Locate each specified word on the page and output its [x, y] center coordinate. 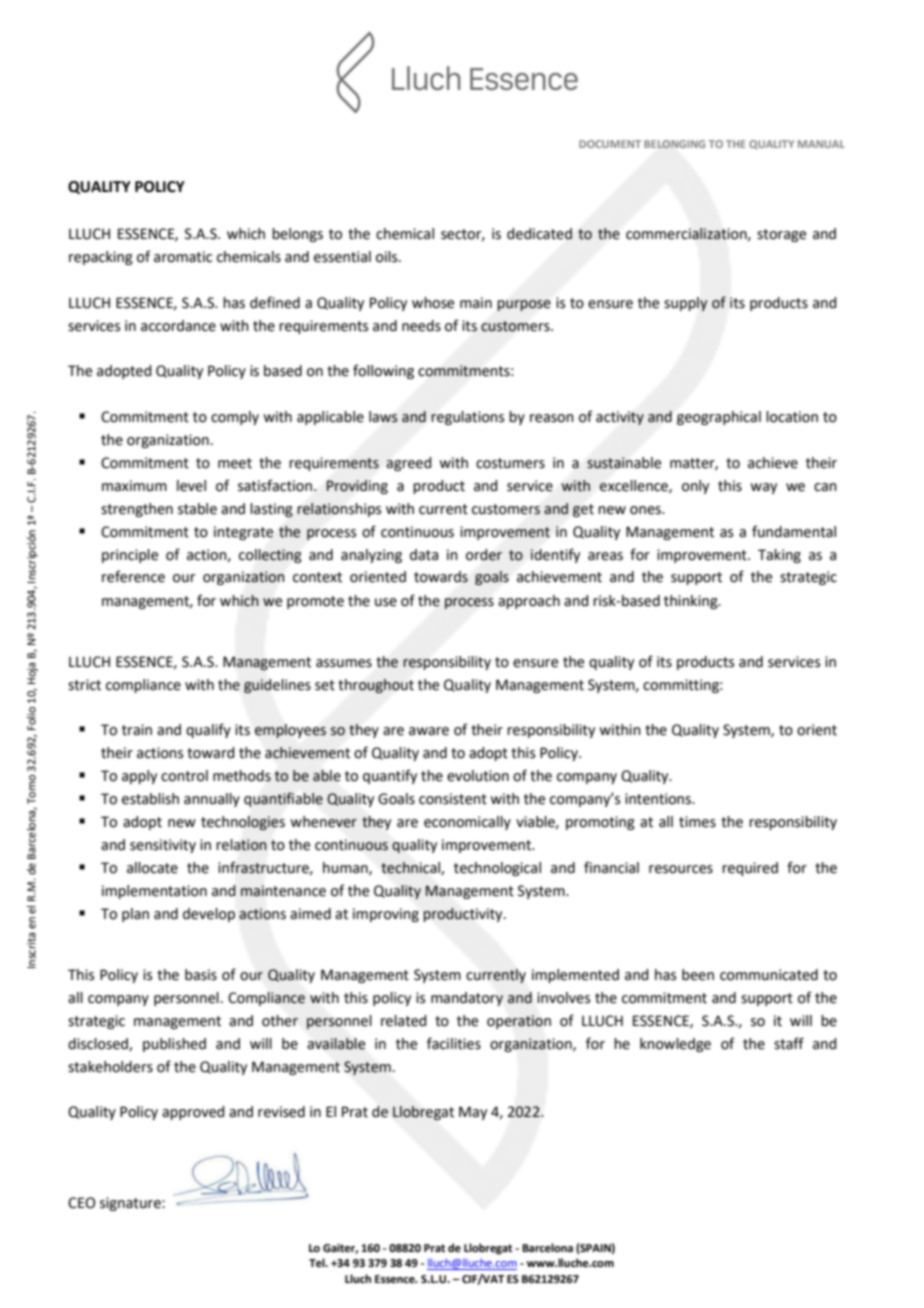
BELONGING [674, 144]
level [191, 486]
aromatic [183, 257]
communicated [769, 975]
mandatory [467, 999]
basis [201, 975]
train [137, 730]
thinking [692, 602]
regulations [467, 418]
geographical [719, 418]
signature [131, 1204]
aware [429, 731]
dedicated [539, 234]
